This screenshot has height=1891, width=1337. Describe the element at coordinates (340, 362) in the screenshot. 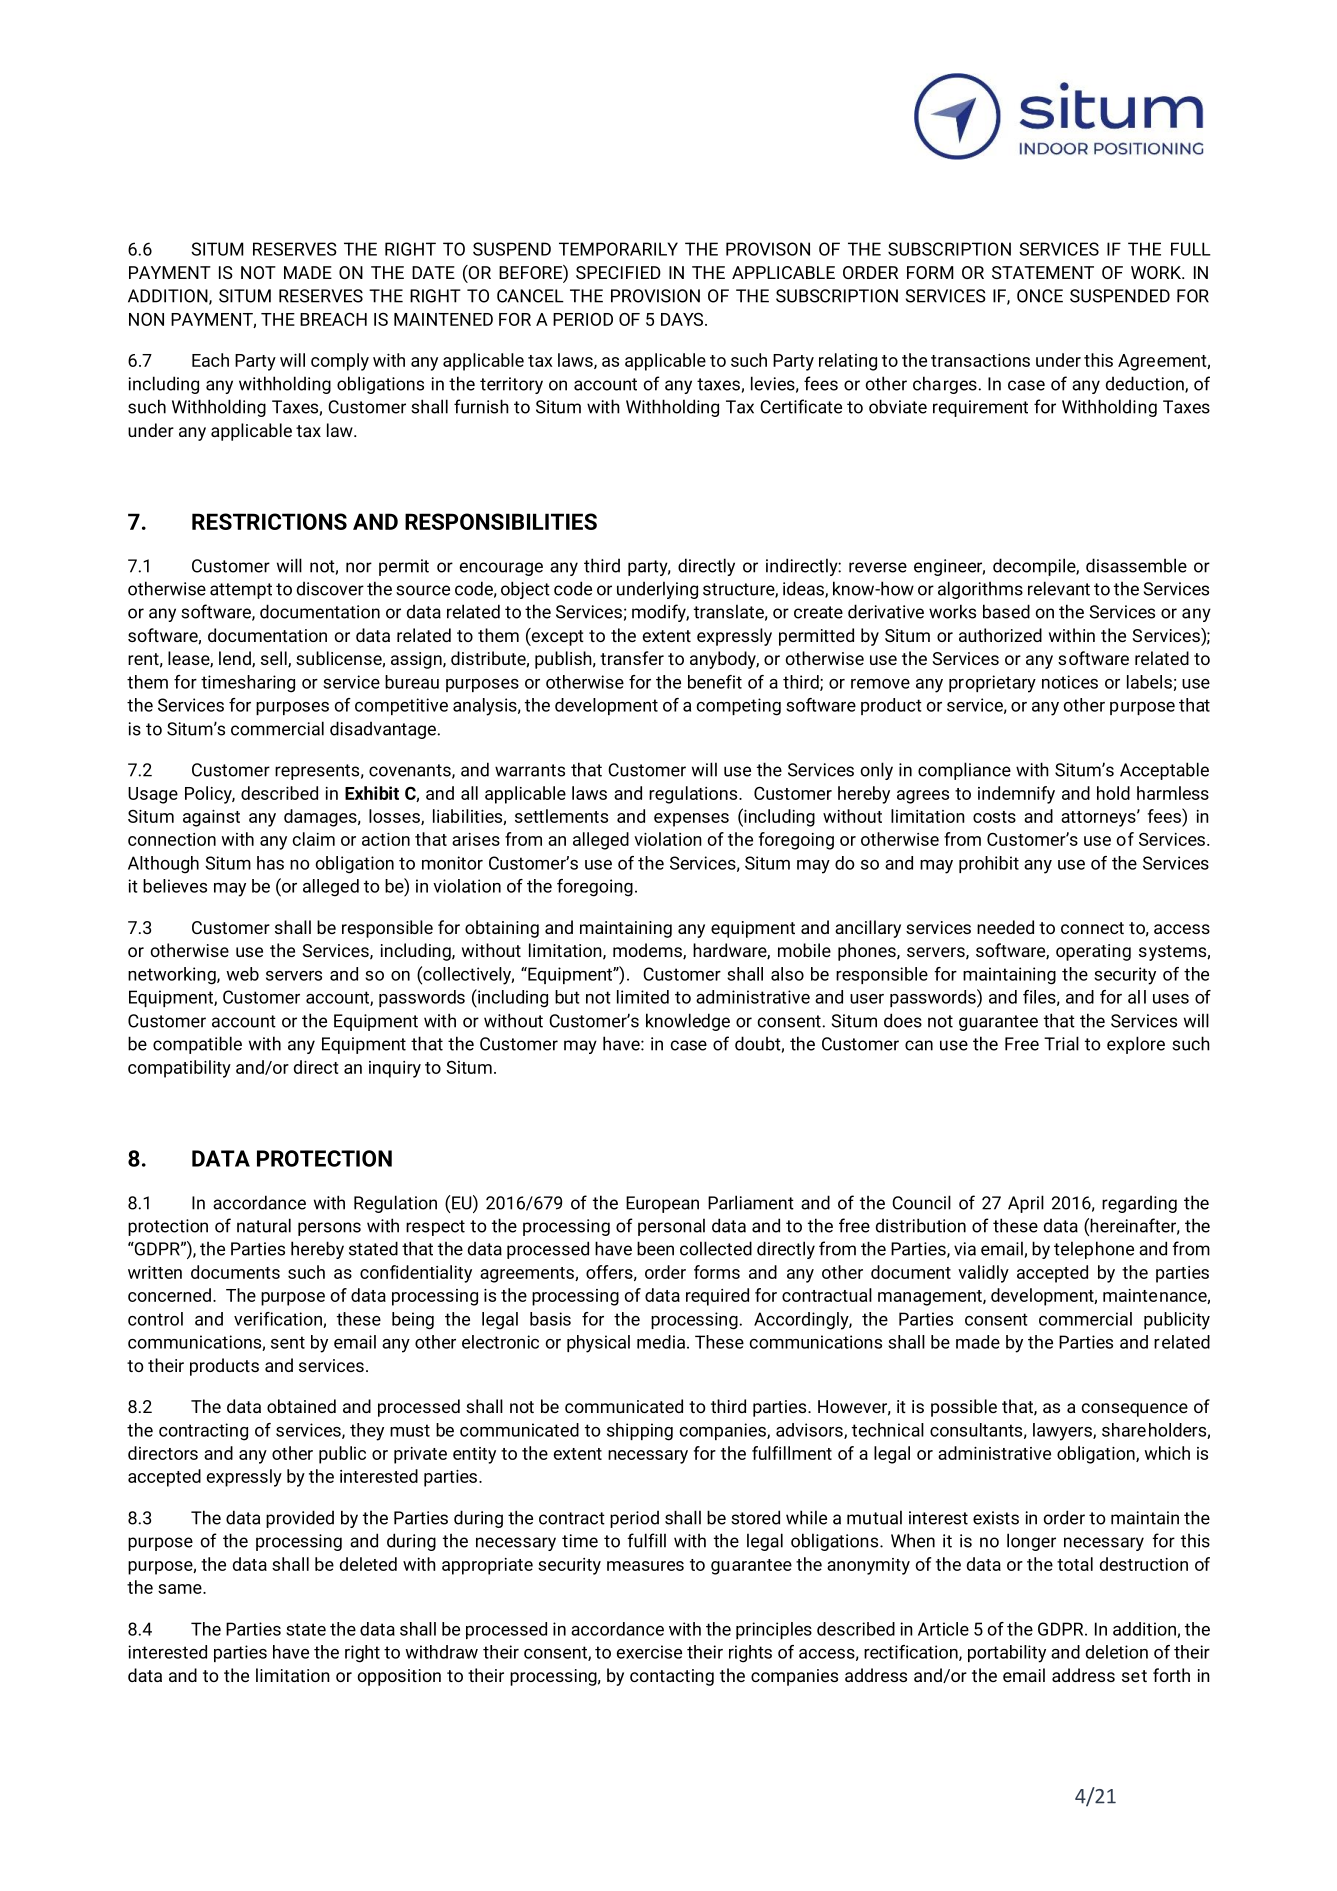

I see `comply` at that location.
